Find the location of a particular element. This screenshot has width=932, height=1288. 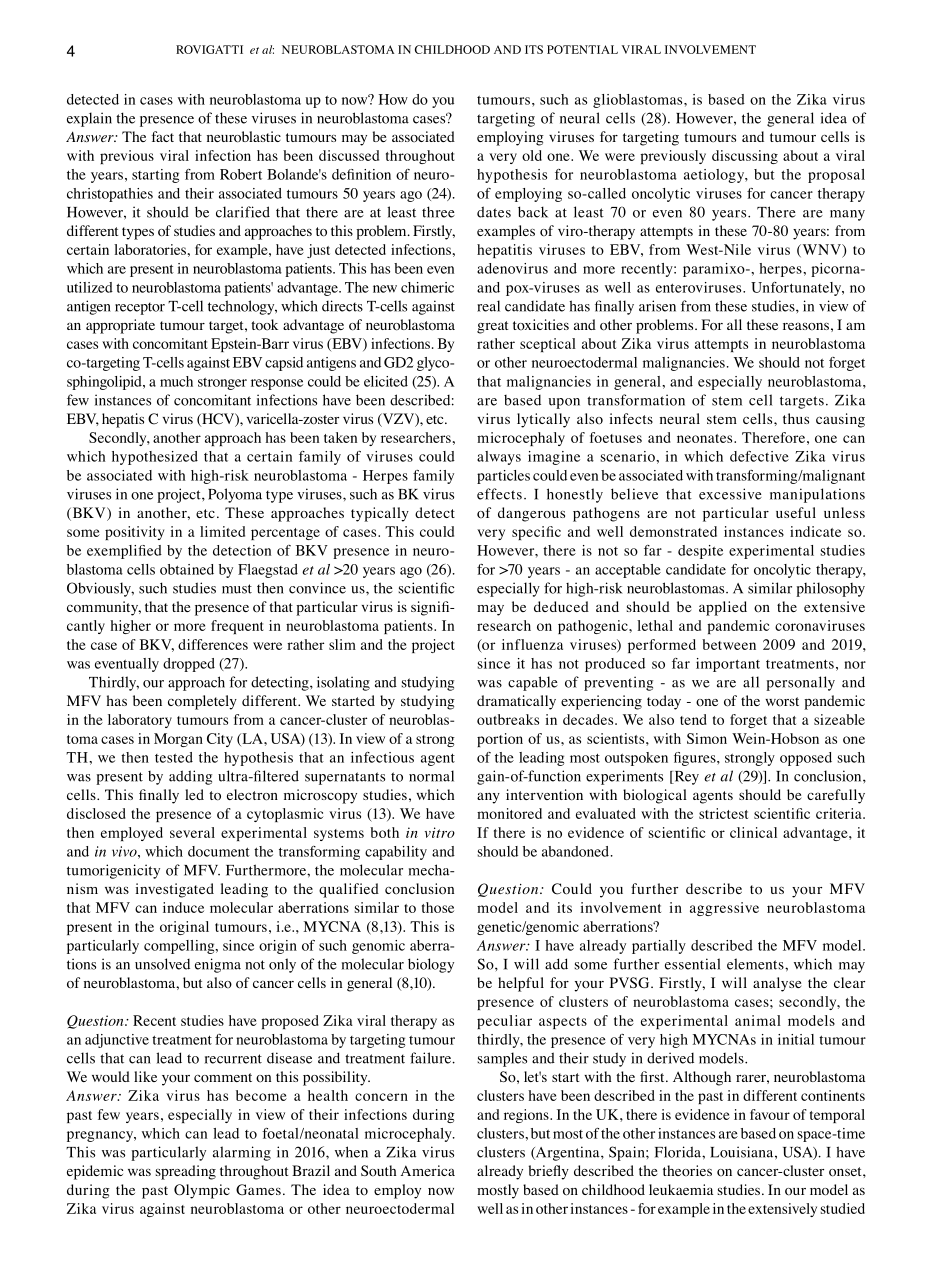

those is located at coordinates (438, 907).
